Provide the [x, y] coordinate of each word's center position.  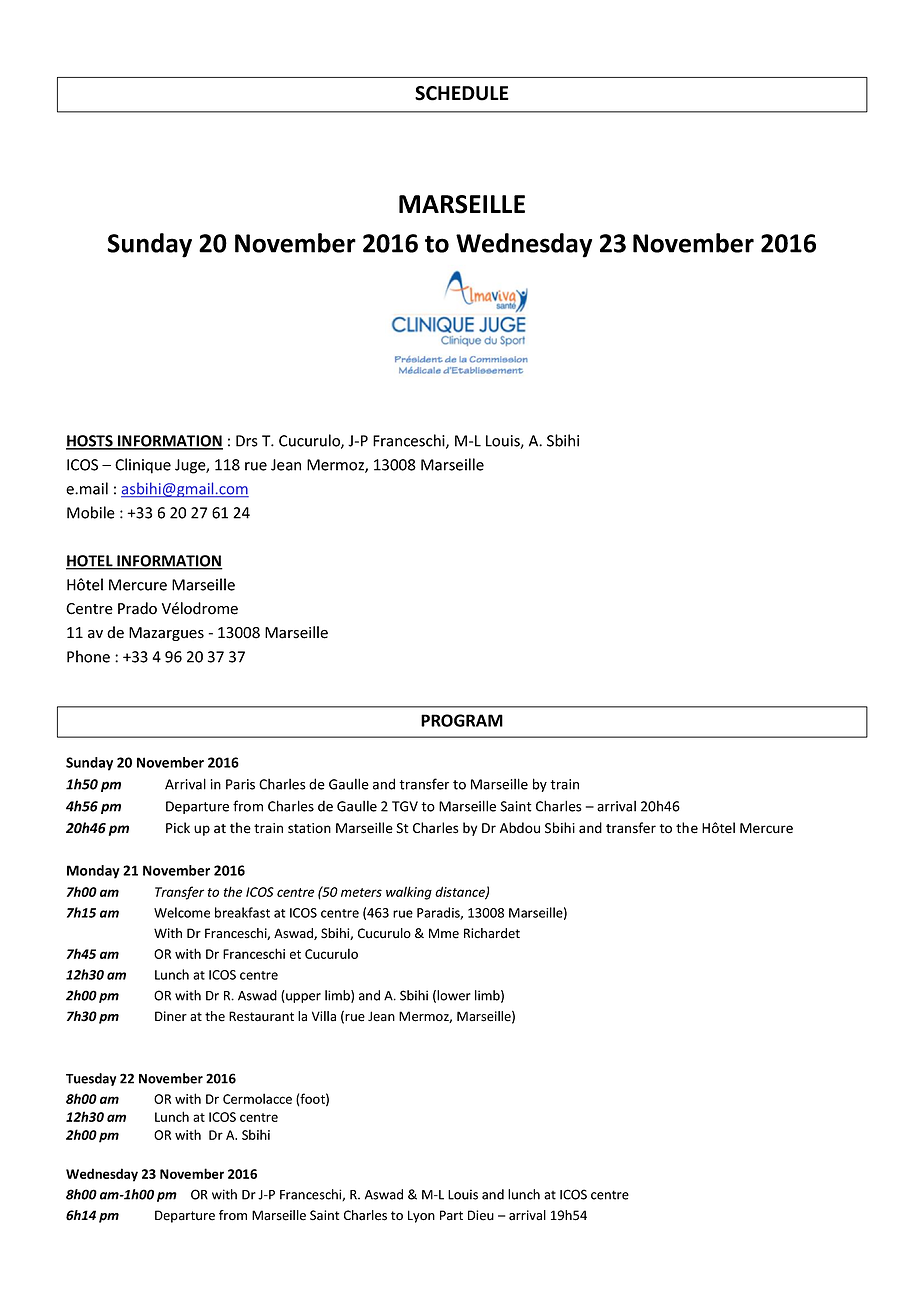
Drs [247, 441]
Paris [240, 784]
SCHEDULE [462, 93]
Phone [88, 656]
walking [409, 893]
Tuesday [91, 1079]
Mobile [91, 512]
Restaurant [261, 1016]
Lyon [421, 1216]
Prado [137, 608]
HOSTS [90, 442]
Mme [444, 933]
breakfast [242, 912]
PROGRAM [462, 720]
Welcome [182, 912]
